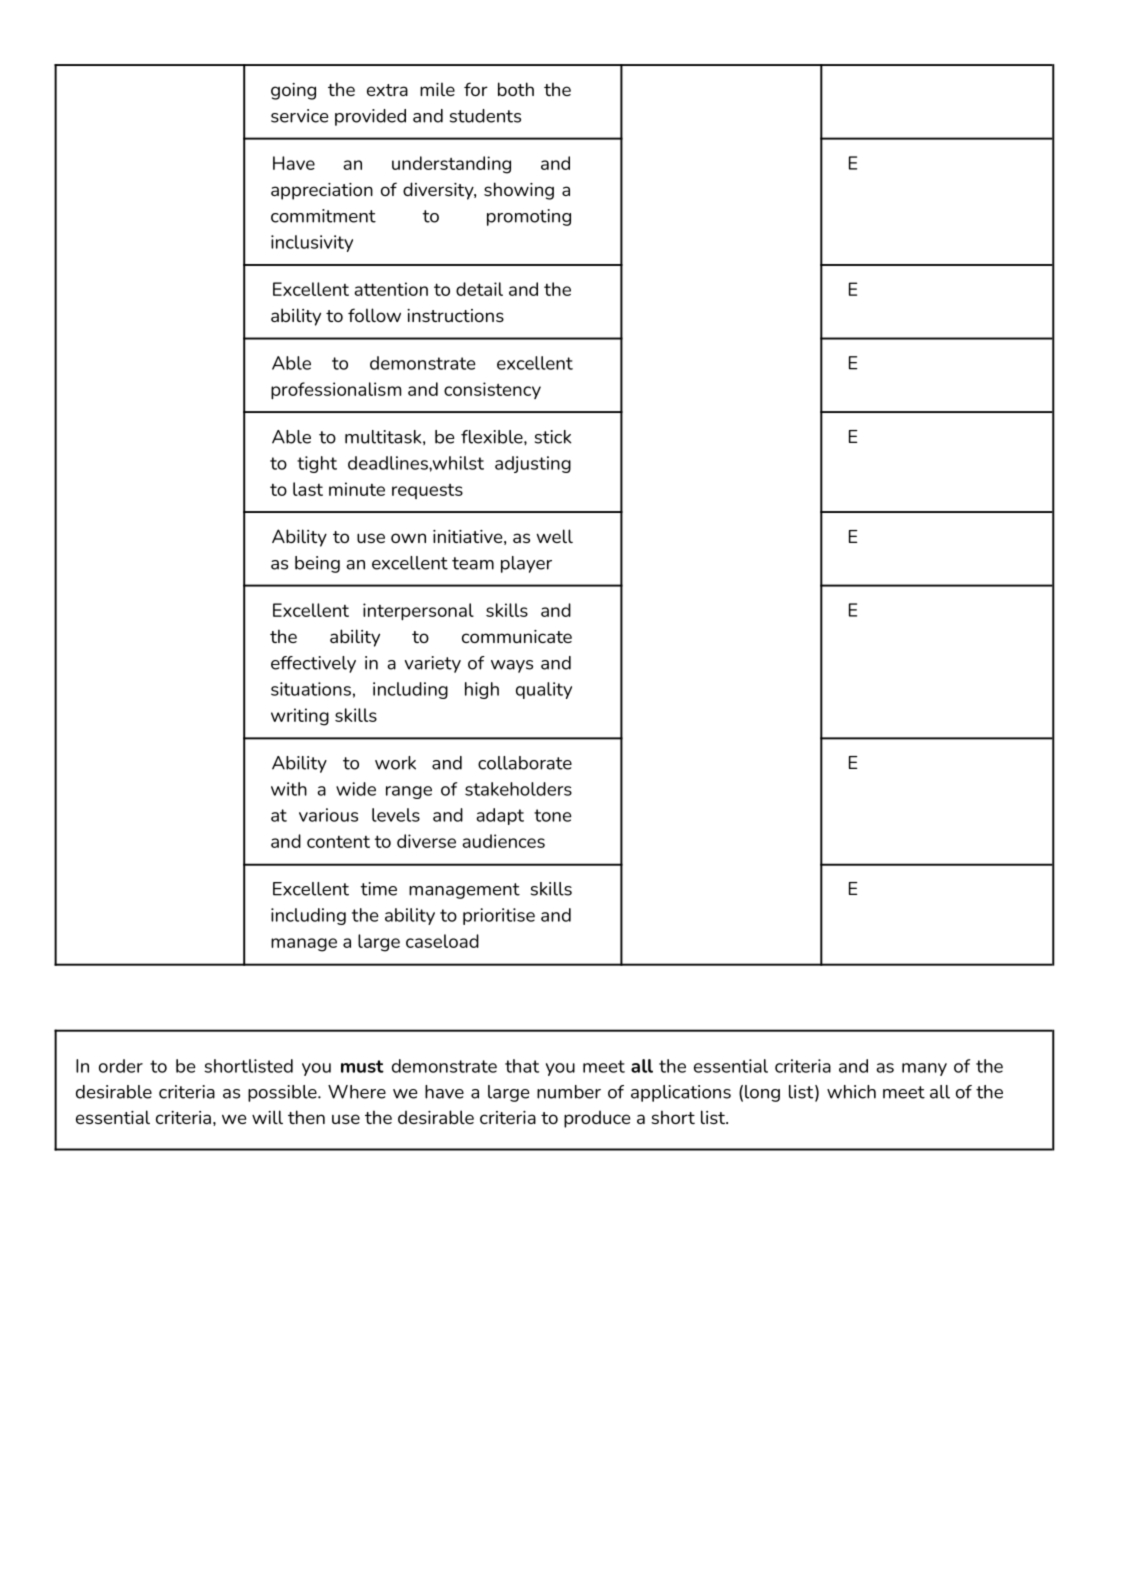 The height and width of the page is (1588, 1124). Describe the element at coordinates (283, 1093) in the page. I see `possible` at that location.
